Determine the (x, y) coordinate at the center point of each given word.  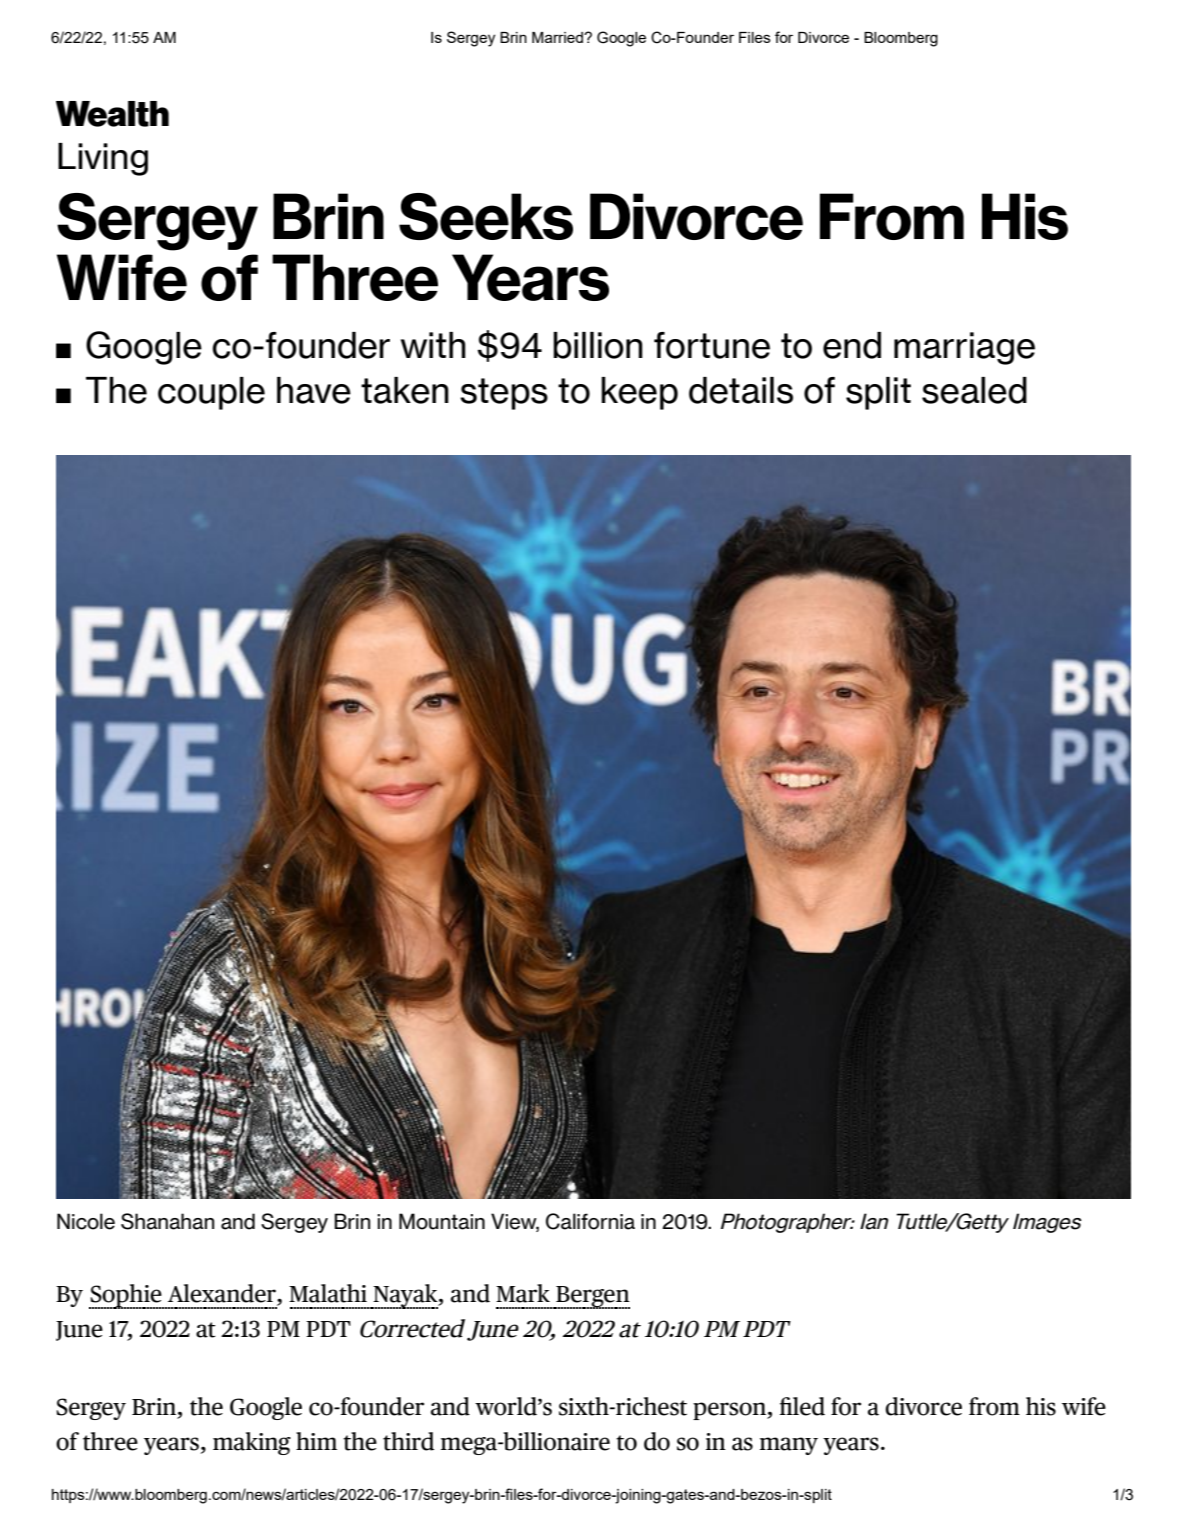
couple (211, 393)
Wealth (112, 114)
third (408, 1441)
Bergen (592, 1297)
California (590, 1221)
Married (558, 37)
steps (504, 394)
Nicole (86, 1221)
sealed (974, 390)
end (852, 345)
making (252, 1443)
